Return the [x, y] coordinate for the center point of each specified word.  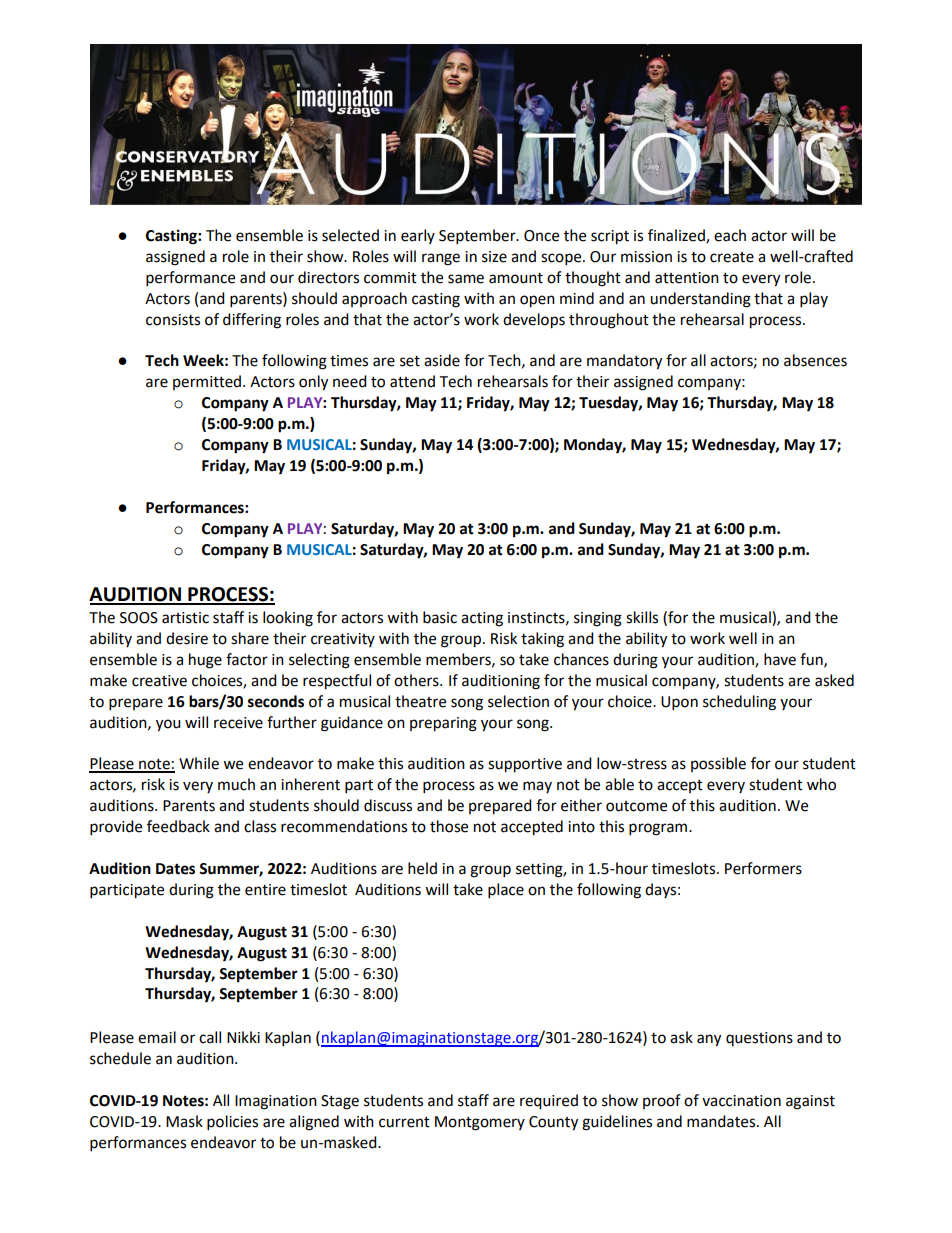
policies [232, 1123]
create [732, 257]
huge [205, 661]
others [417, 680]
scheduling [739, 703]
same [466, 279]
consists [173, 320]
